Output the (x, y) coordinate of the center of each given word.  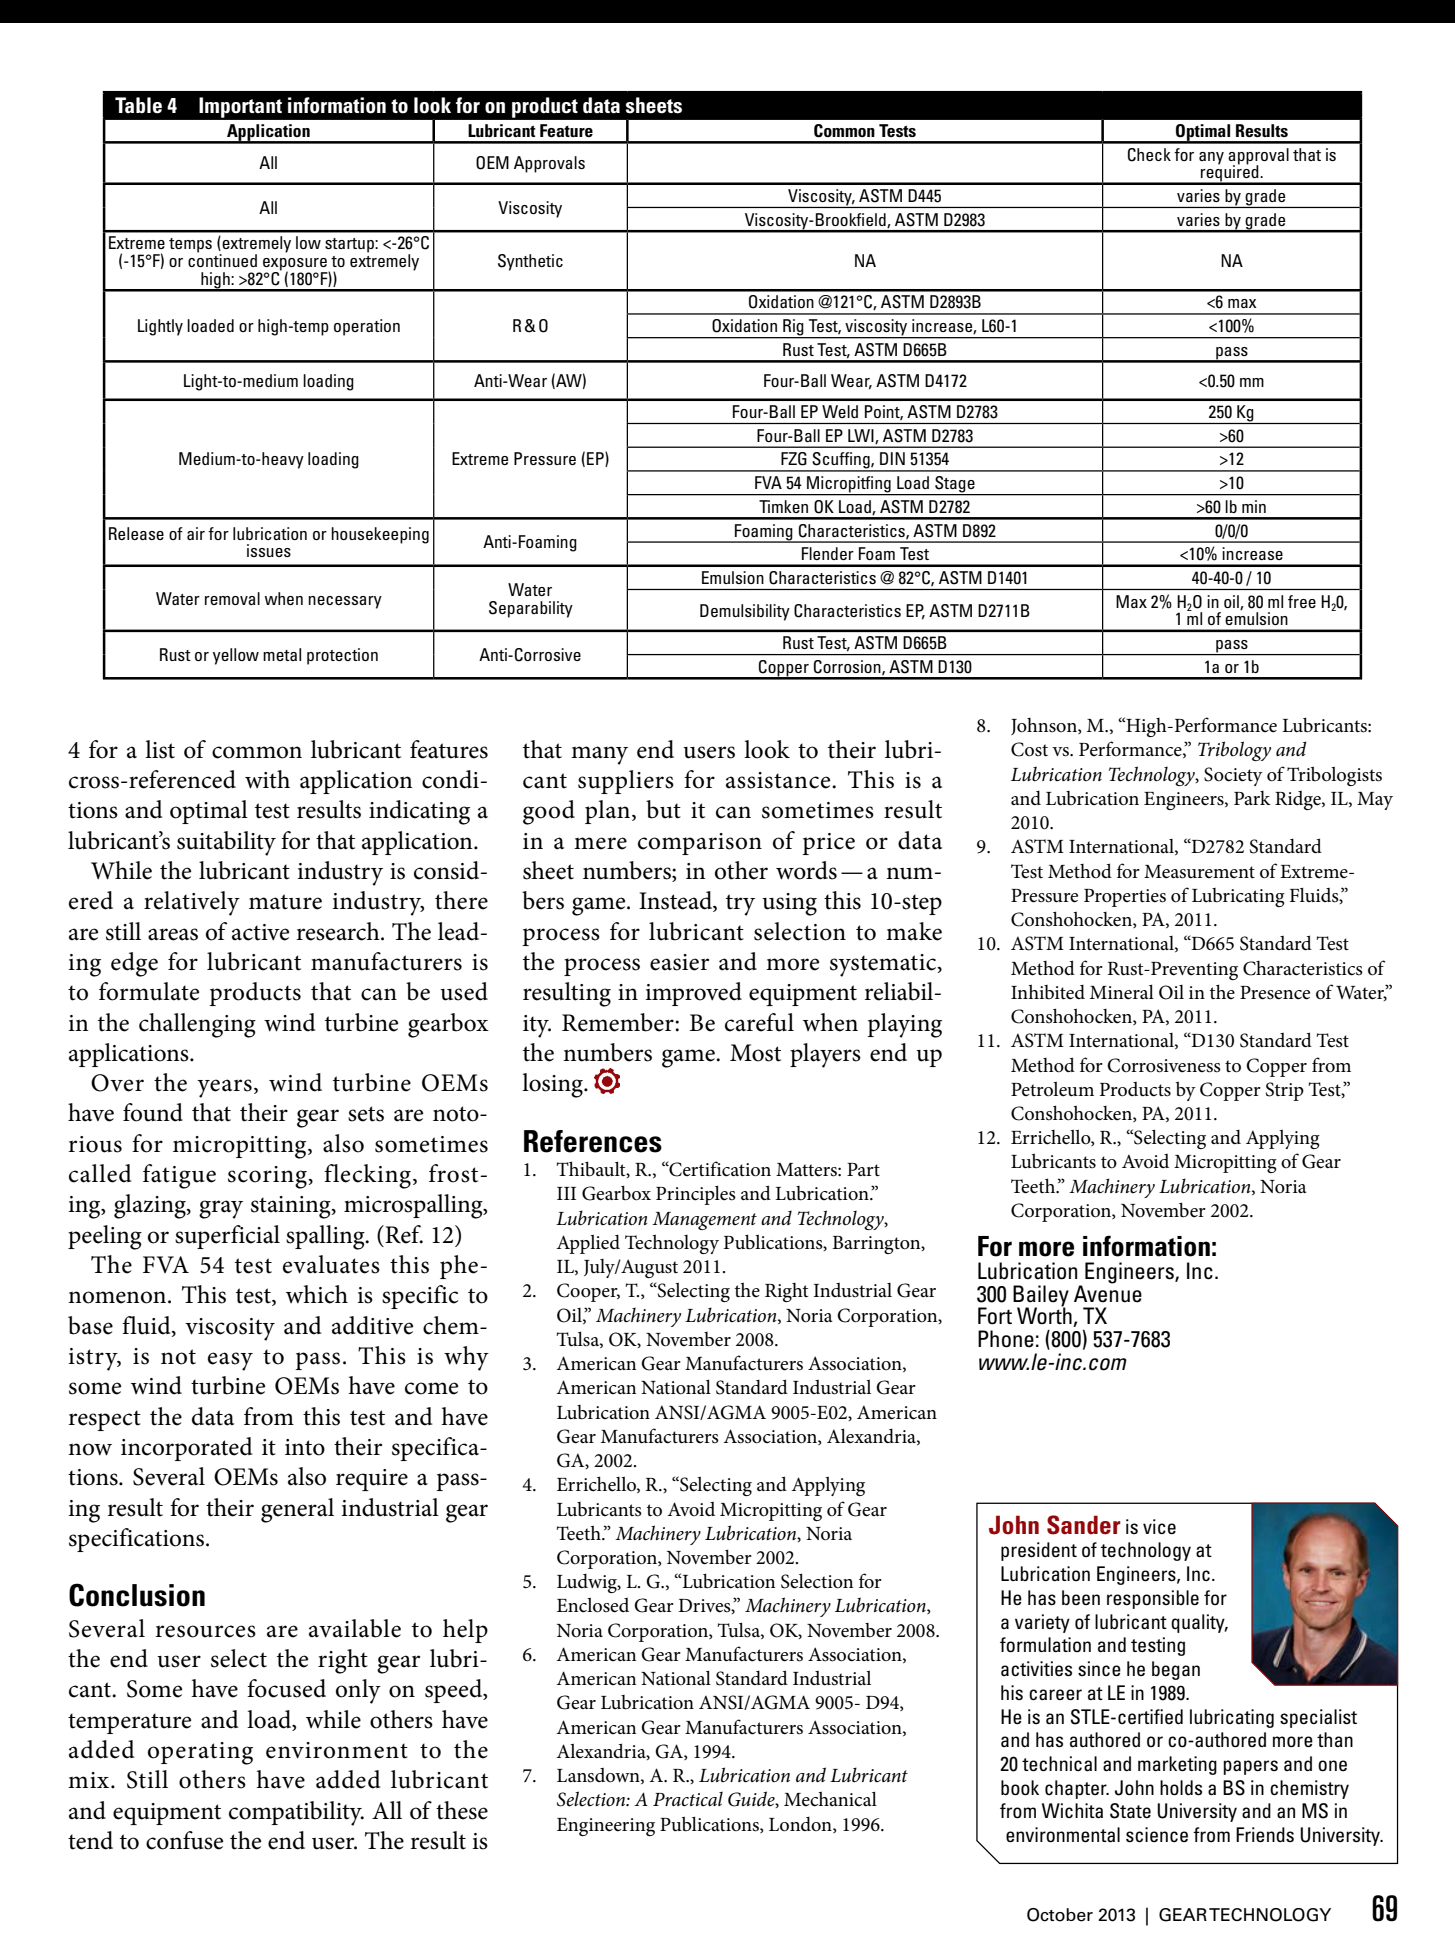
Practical (688, 1799)
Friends (1265, 1834)
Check (1149, 155)
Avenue (1108, 1293)
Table (138, 105)
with (267, 779)
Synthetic (530, 262)
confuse (184, 1840)
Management (704, 1221)
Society (1233, 776)
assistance (779, 780)
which (317, 1294)
